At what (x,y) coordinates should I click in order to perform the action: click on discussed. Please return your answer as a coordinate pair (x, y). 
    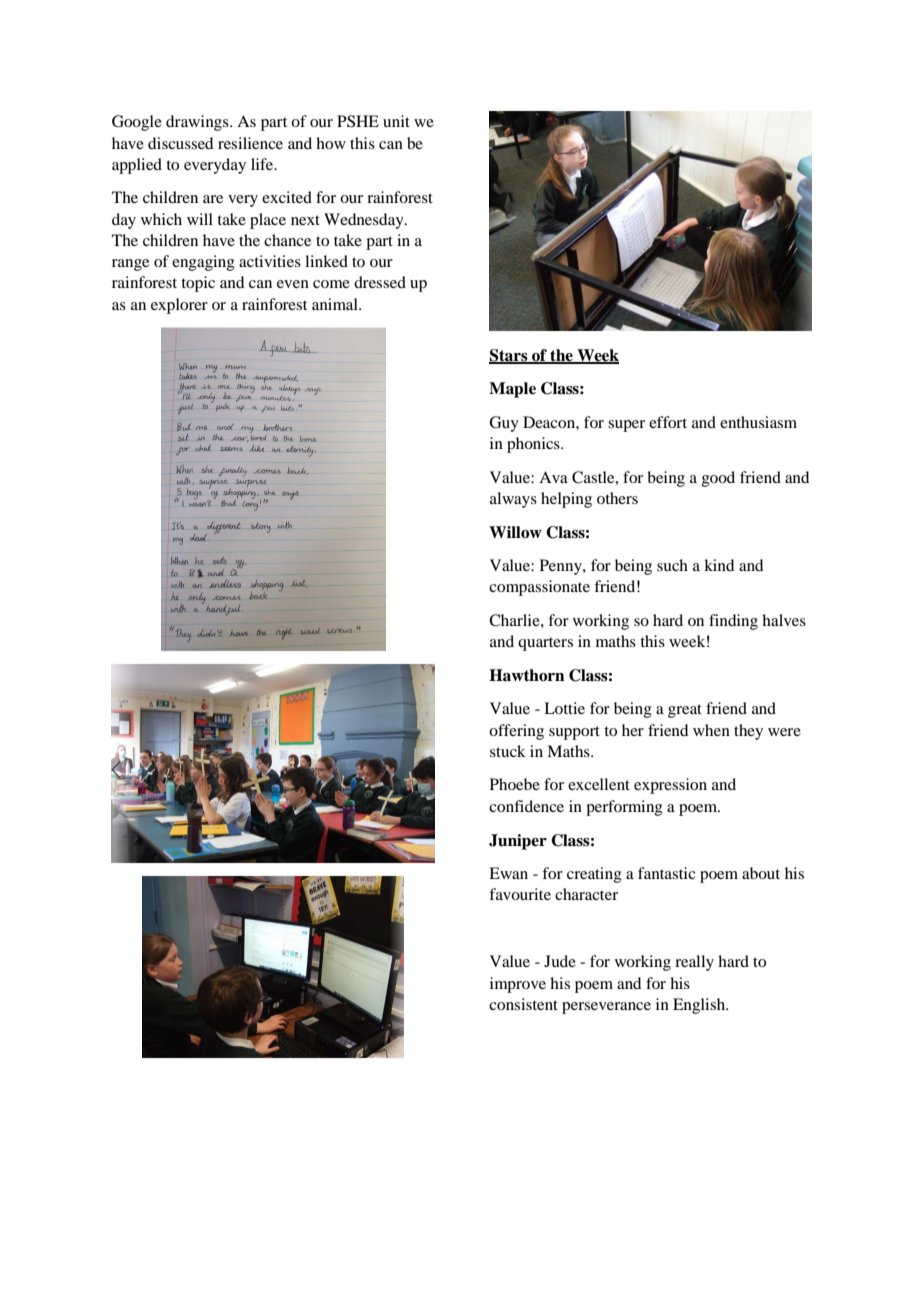
    Looking at the image, I should click on (180, 143).
